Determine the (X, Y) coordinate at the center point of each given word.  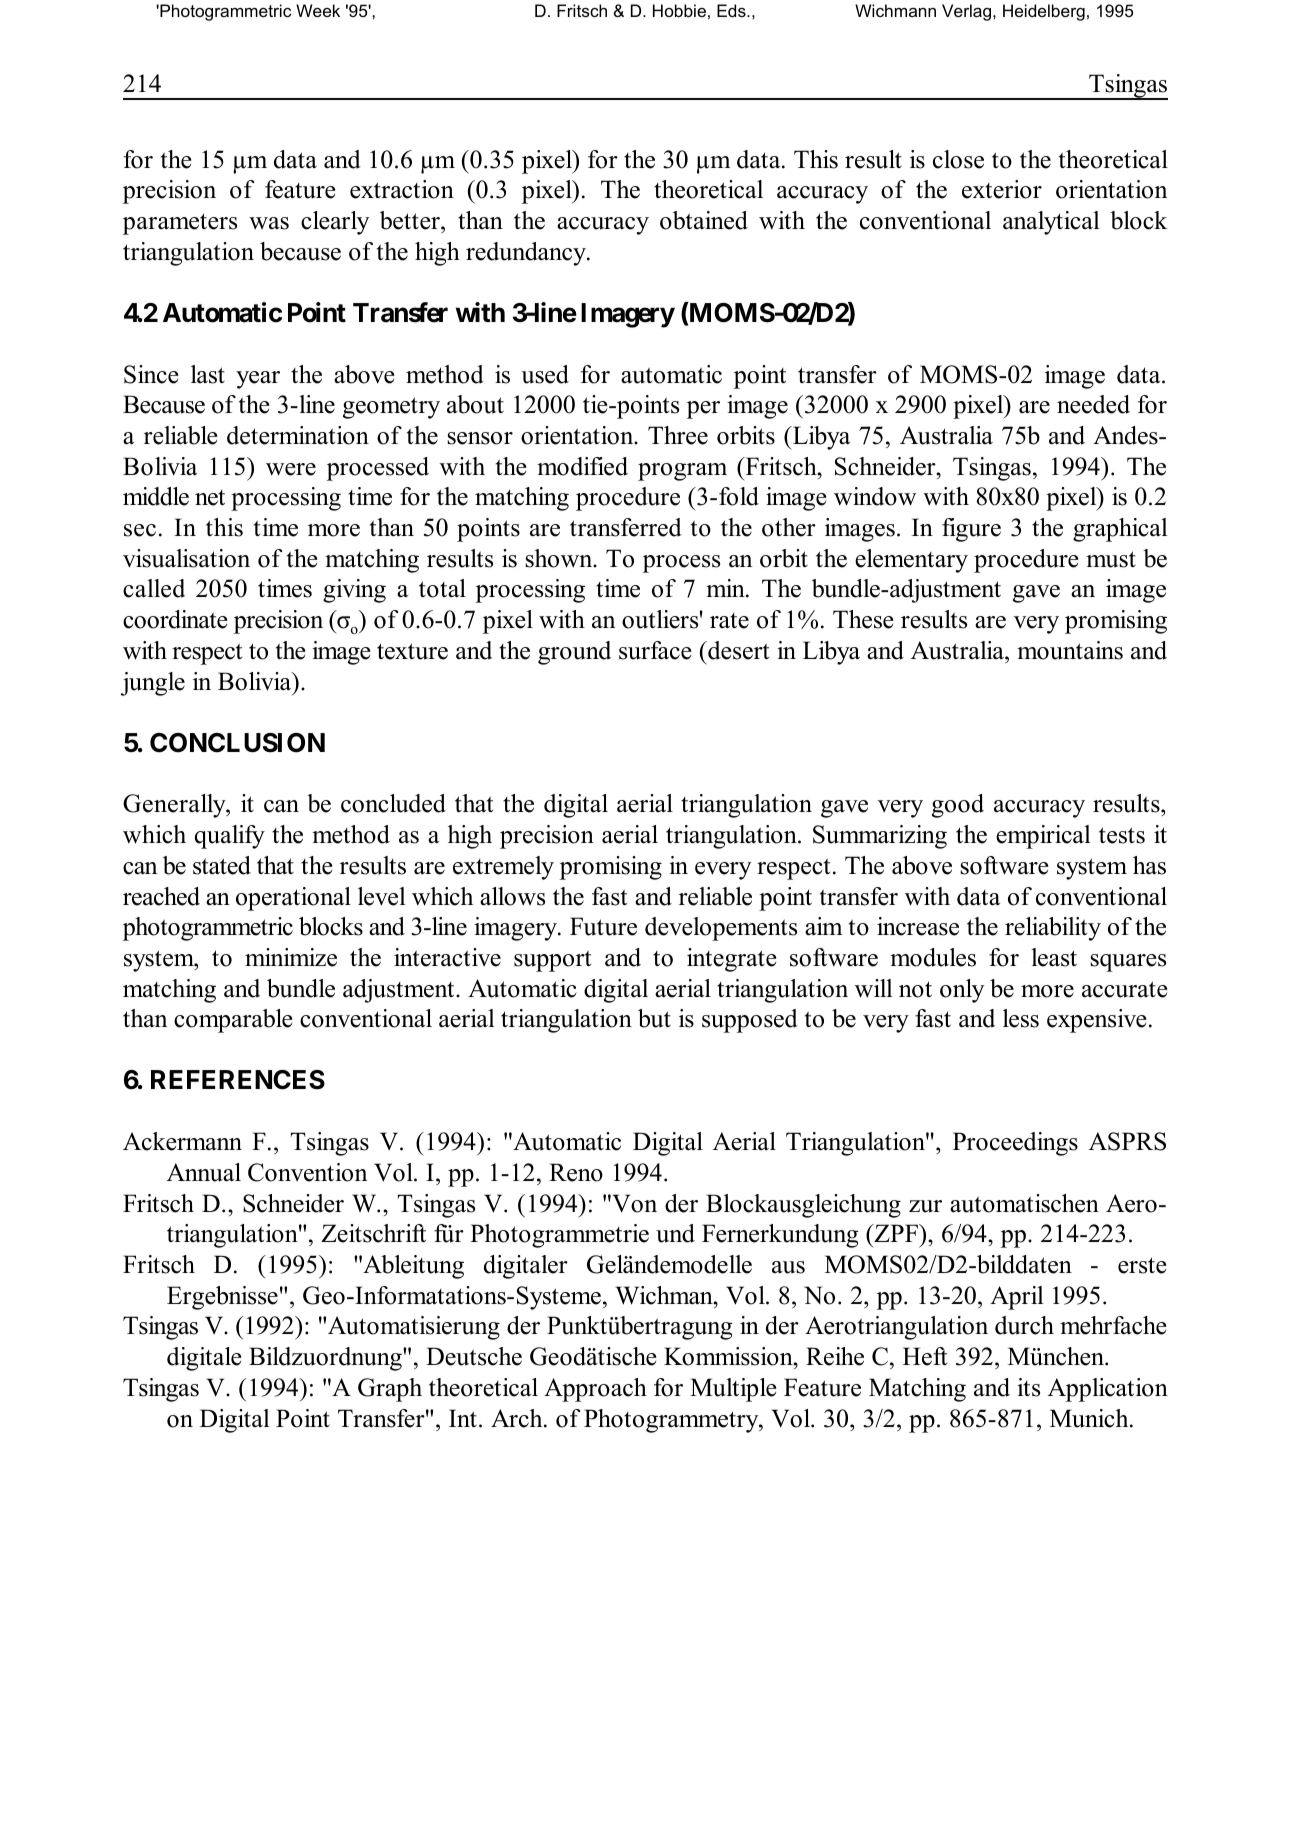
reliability (1053, 929)
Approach (595, 1390)
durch (1024, 1325)
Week (318, 10)
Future (603, 926)
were (291, 469)
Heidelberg (1044, 12)
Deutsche (474, 1356)
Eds (732, 10)
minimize (291, 957)
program (682, 472)
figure (971, 530)
